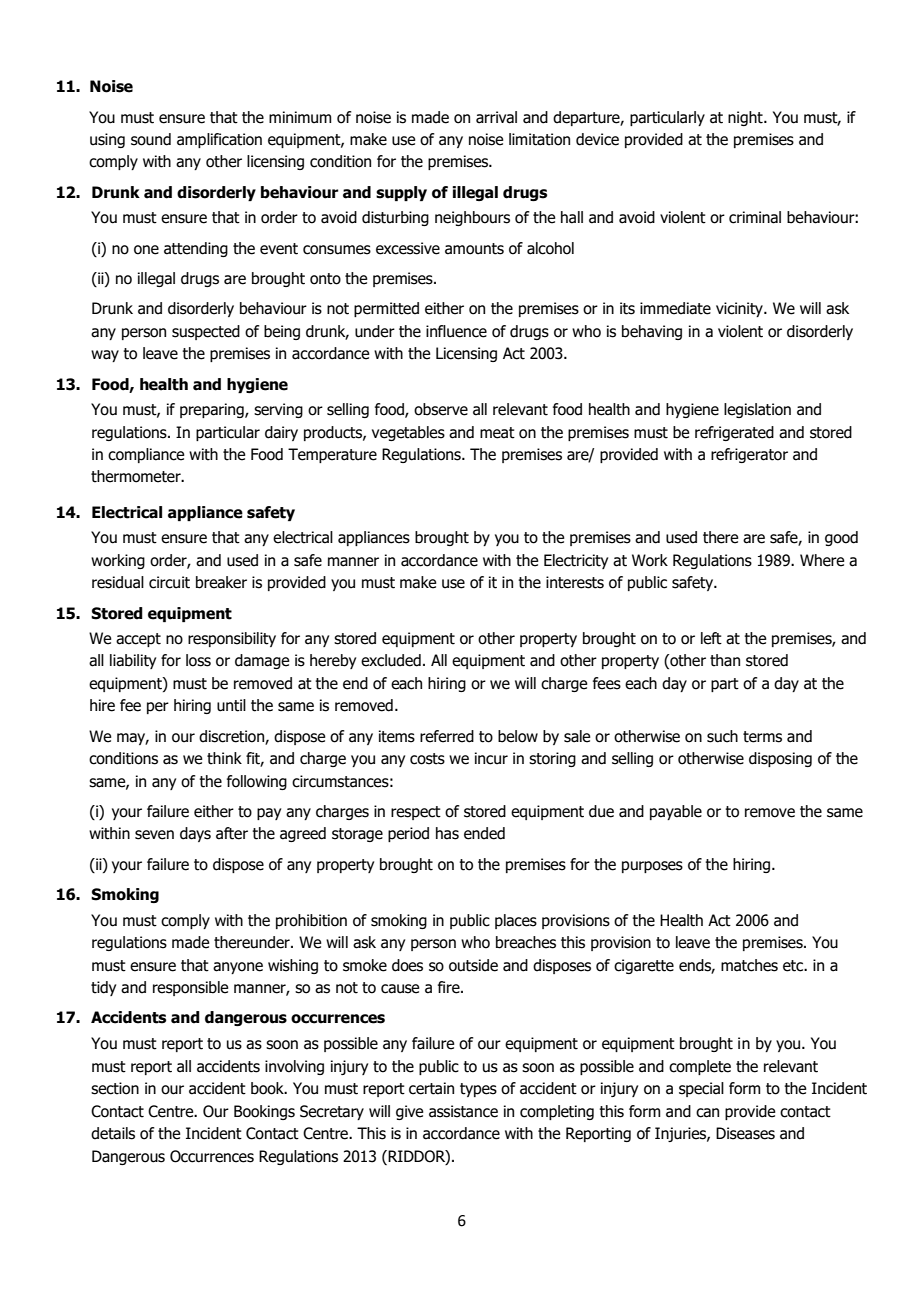 The image size is (924, 1307). I want to click on ended, so click(484, 833).
